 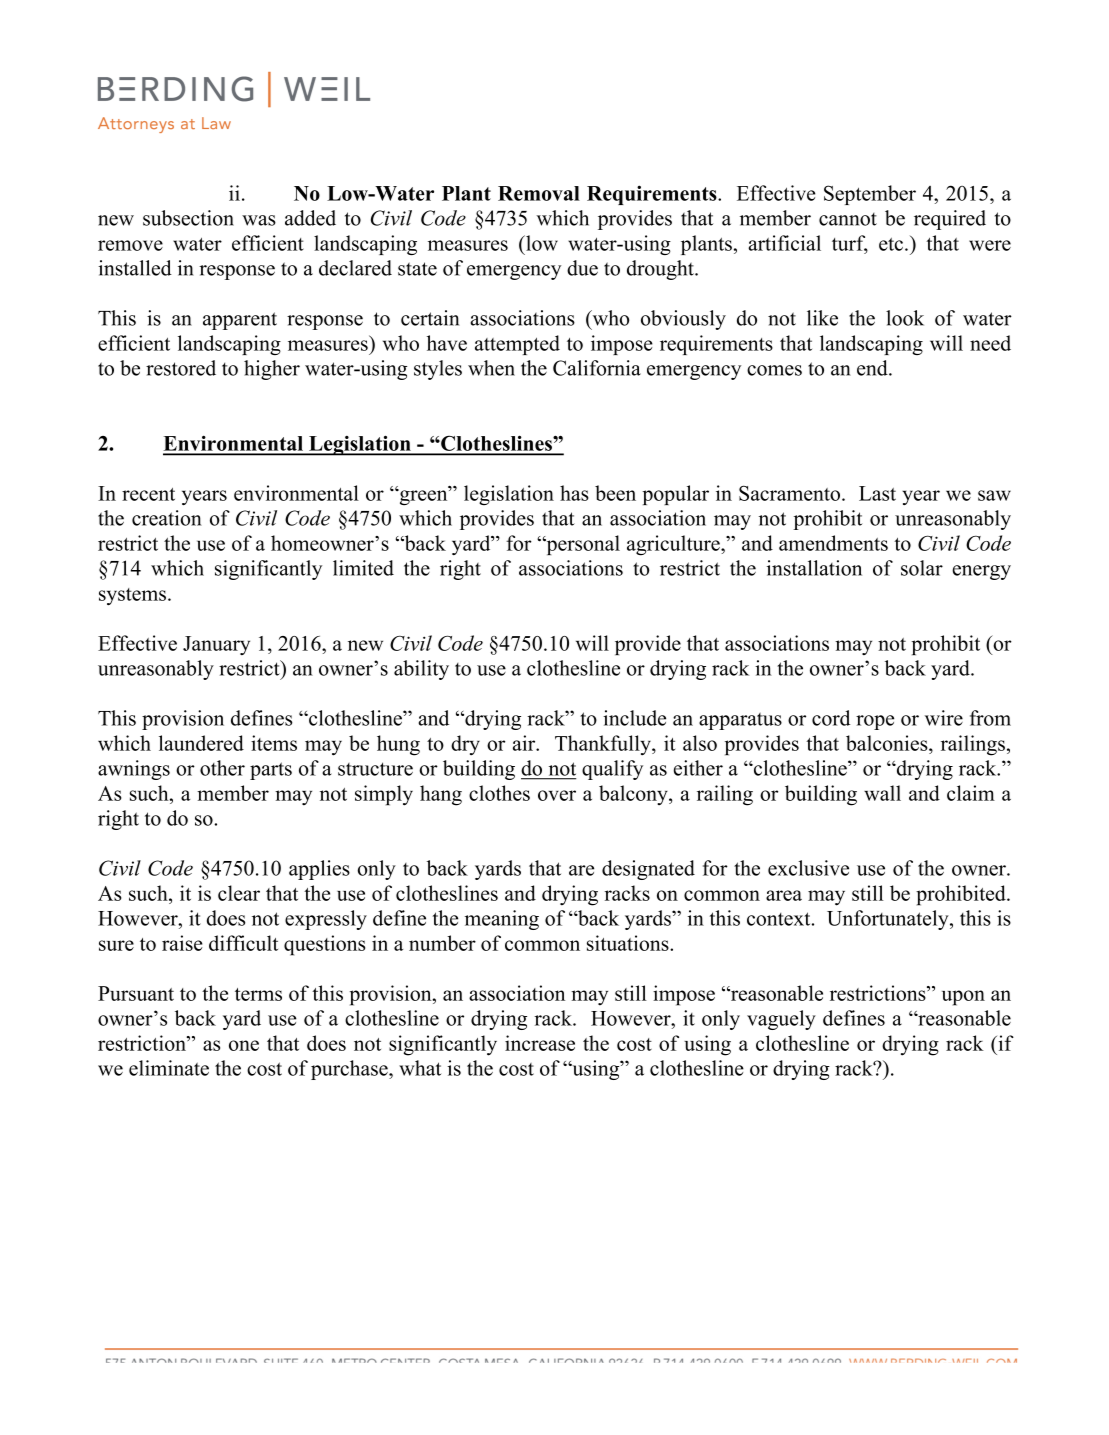 I want to click on ability, so click(x=421, y=670).
